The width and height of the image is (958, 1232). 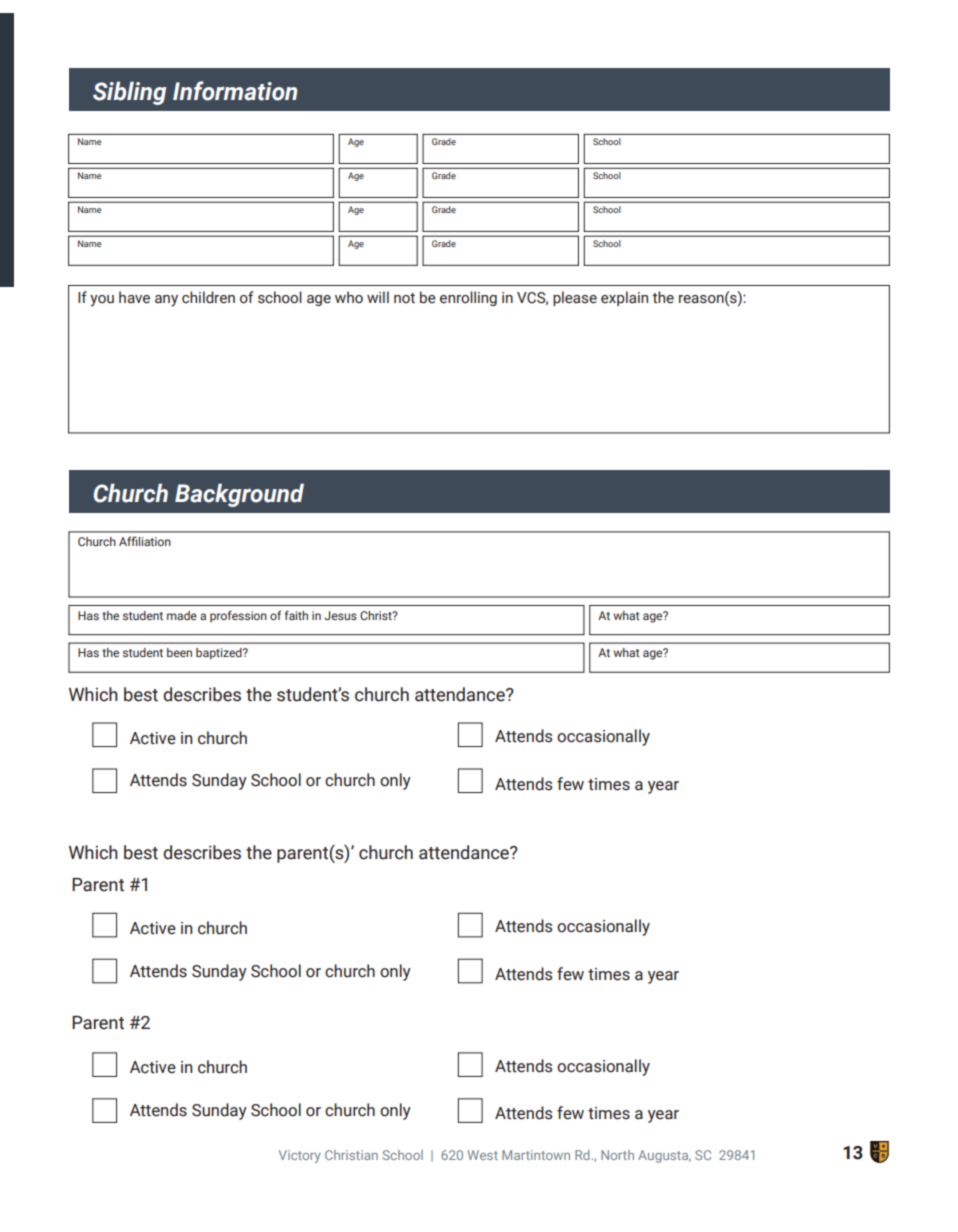 I want to click on West, so click(x=482, y=1155).
